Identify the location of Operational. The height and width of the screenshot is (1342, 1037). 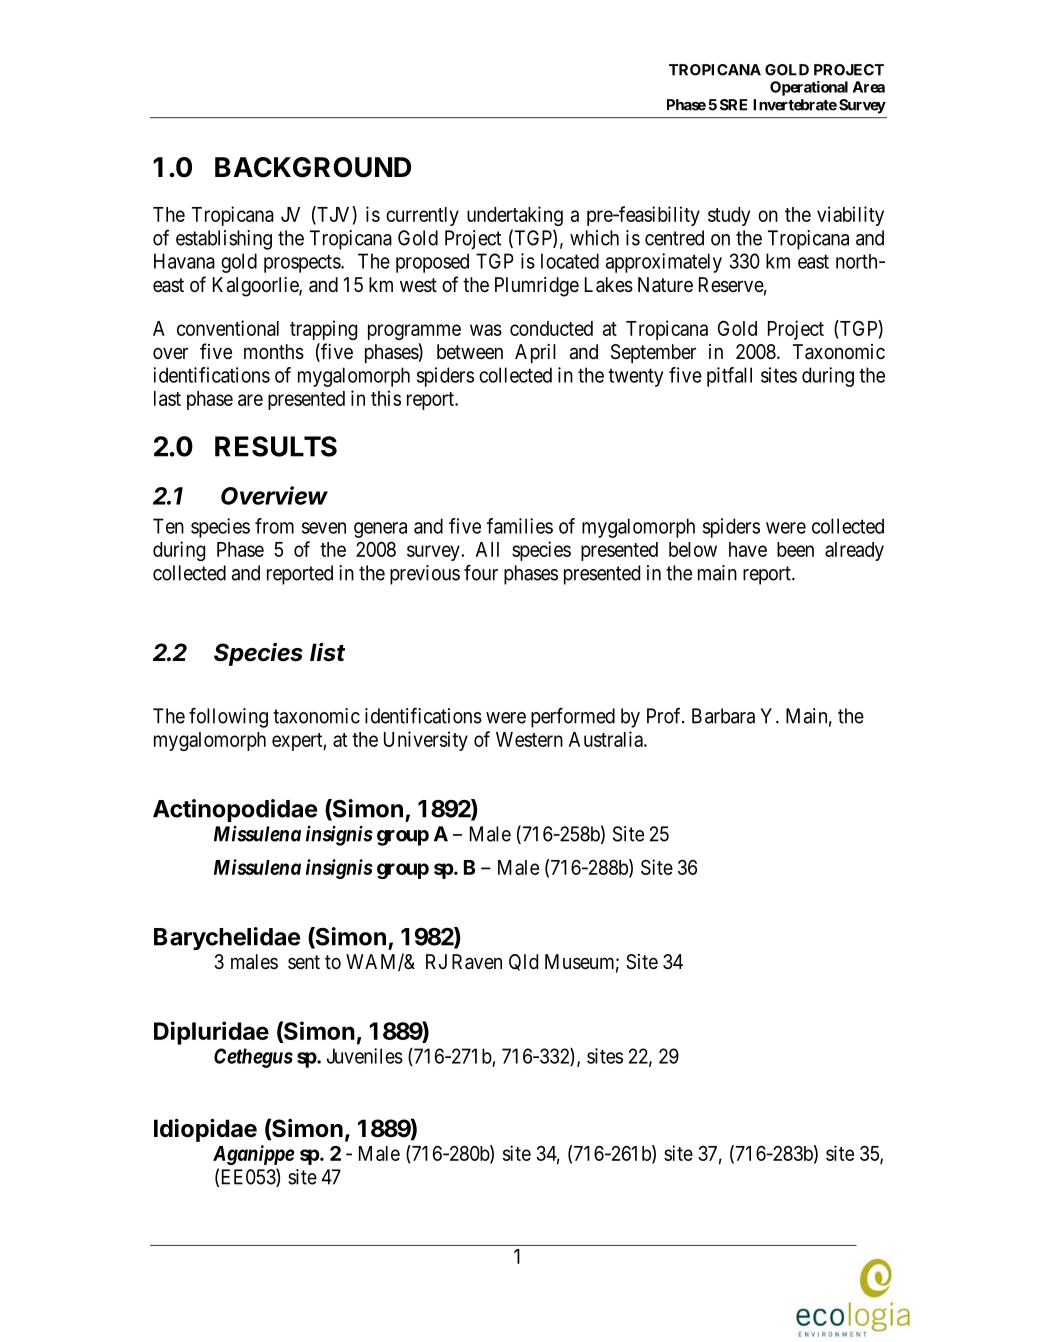
(809, 88).
